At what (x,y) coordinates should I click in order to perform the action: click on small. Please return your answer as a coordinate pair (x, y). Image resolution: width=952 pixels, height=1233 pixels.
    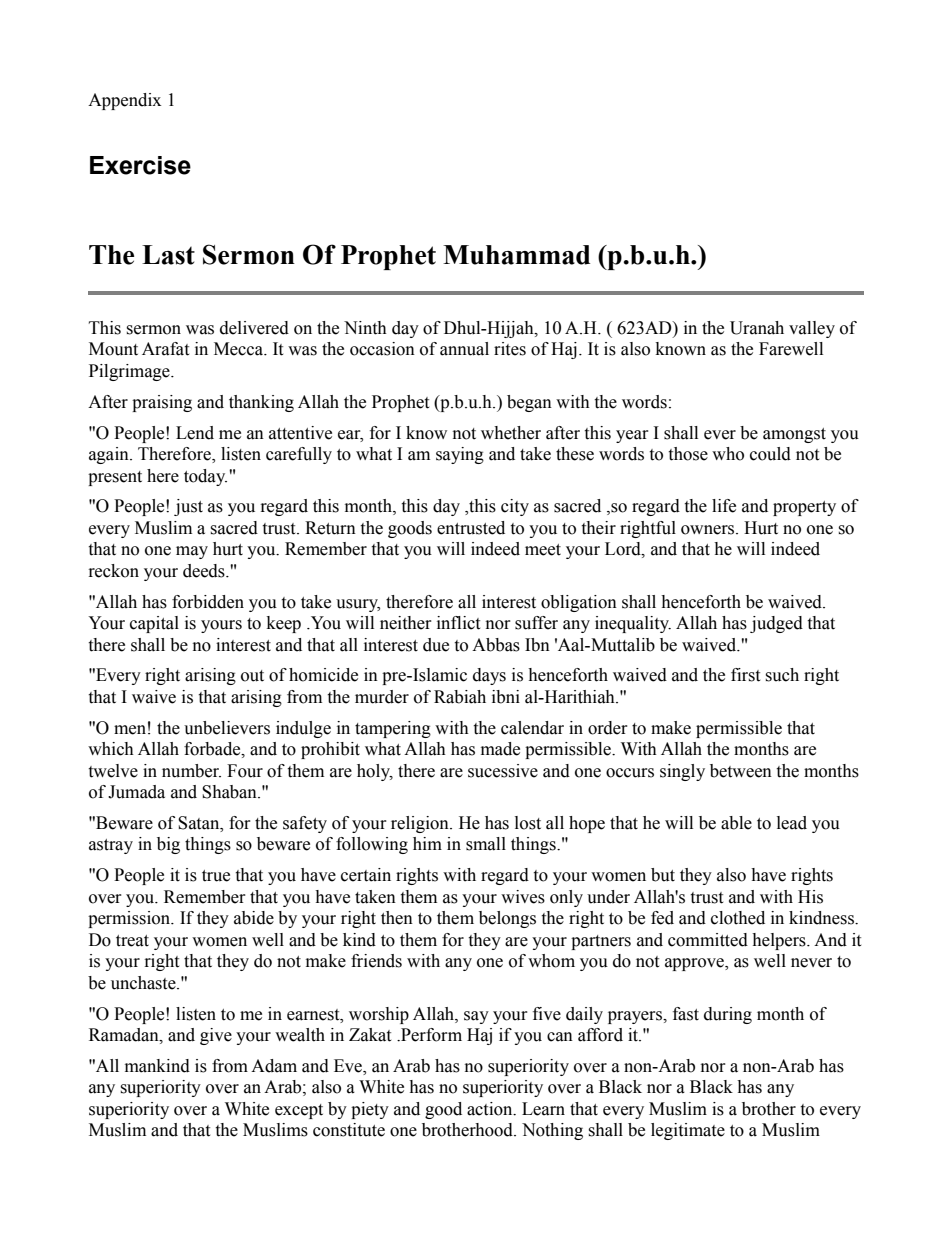
    Looking at the image, I should click on (486, 844).
